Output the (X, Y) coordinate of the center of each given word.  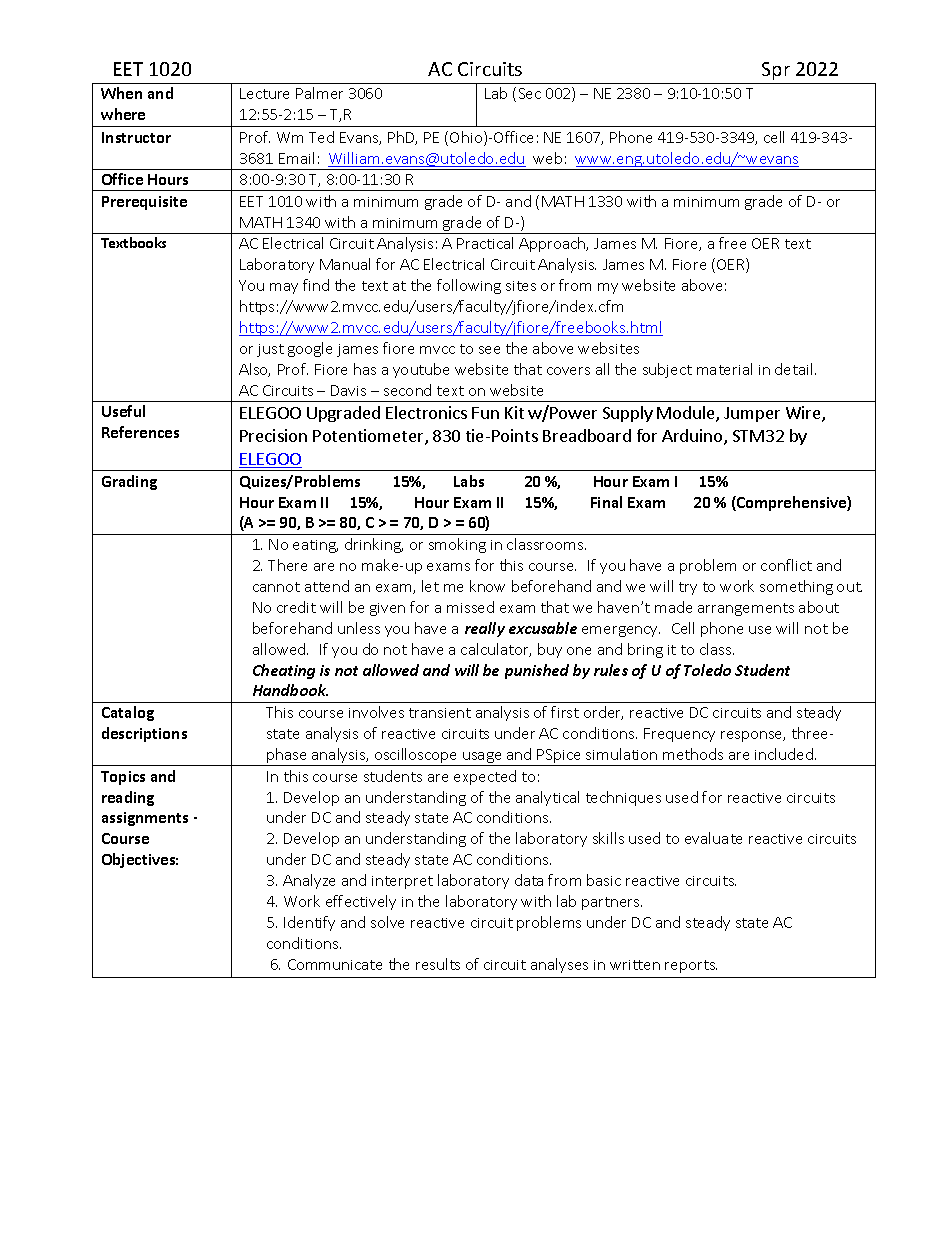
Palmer (319, 93)
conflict (786, 565)
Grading (129, 482)
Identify (309, 923)
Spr (776, 71)
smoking (457, 545)
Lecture (264, 93)
